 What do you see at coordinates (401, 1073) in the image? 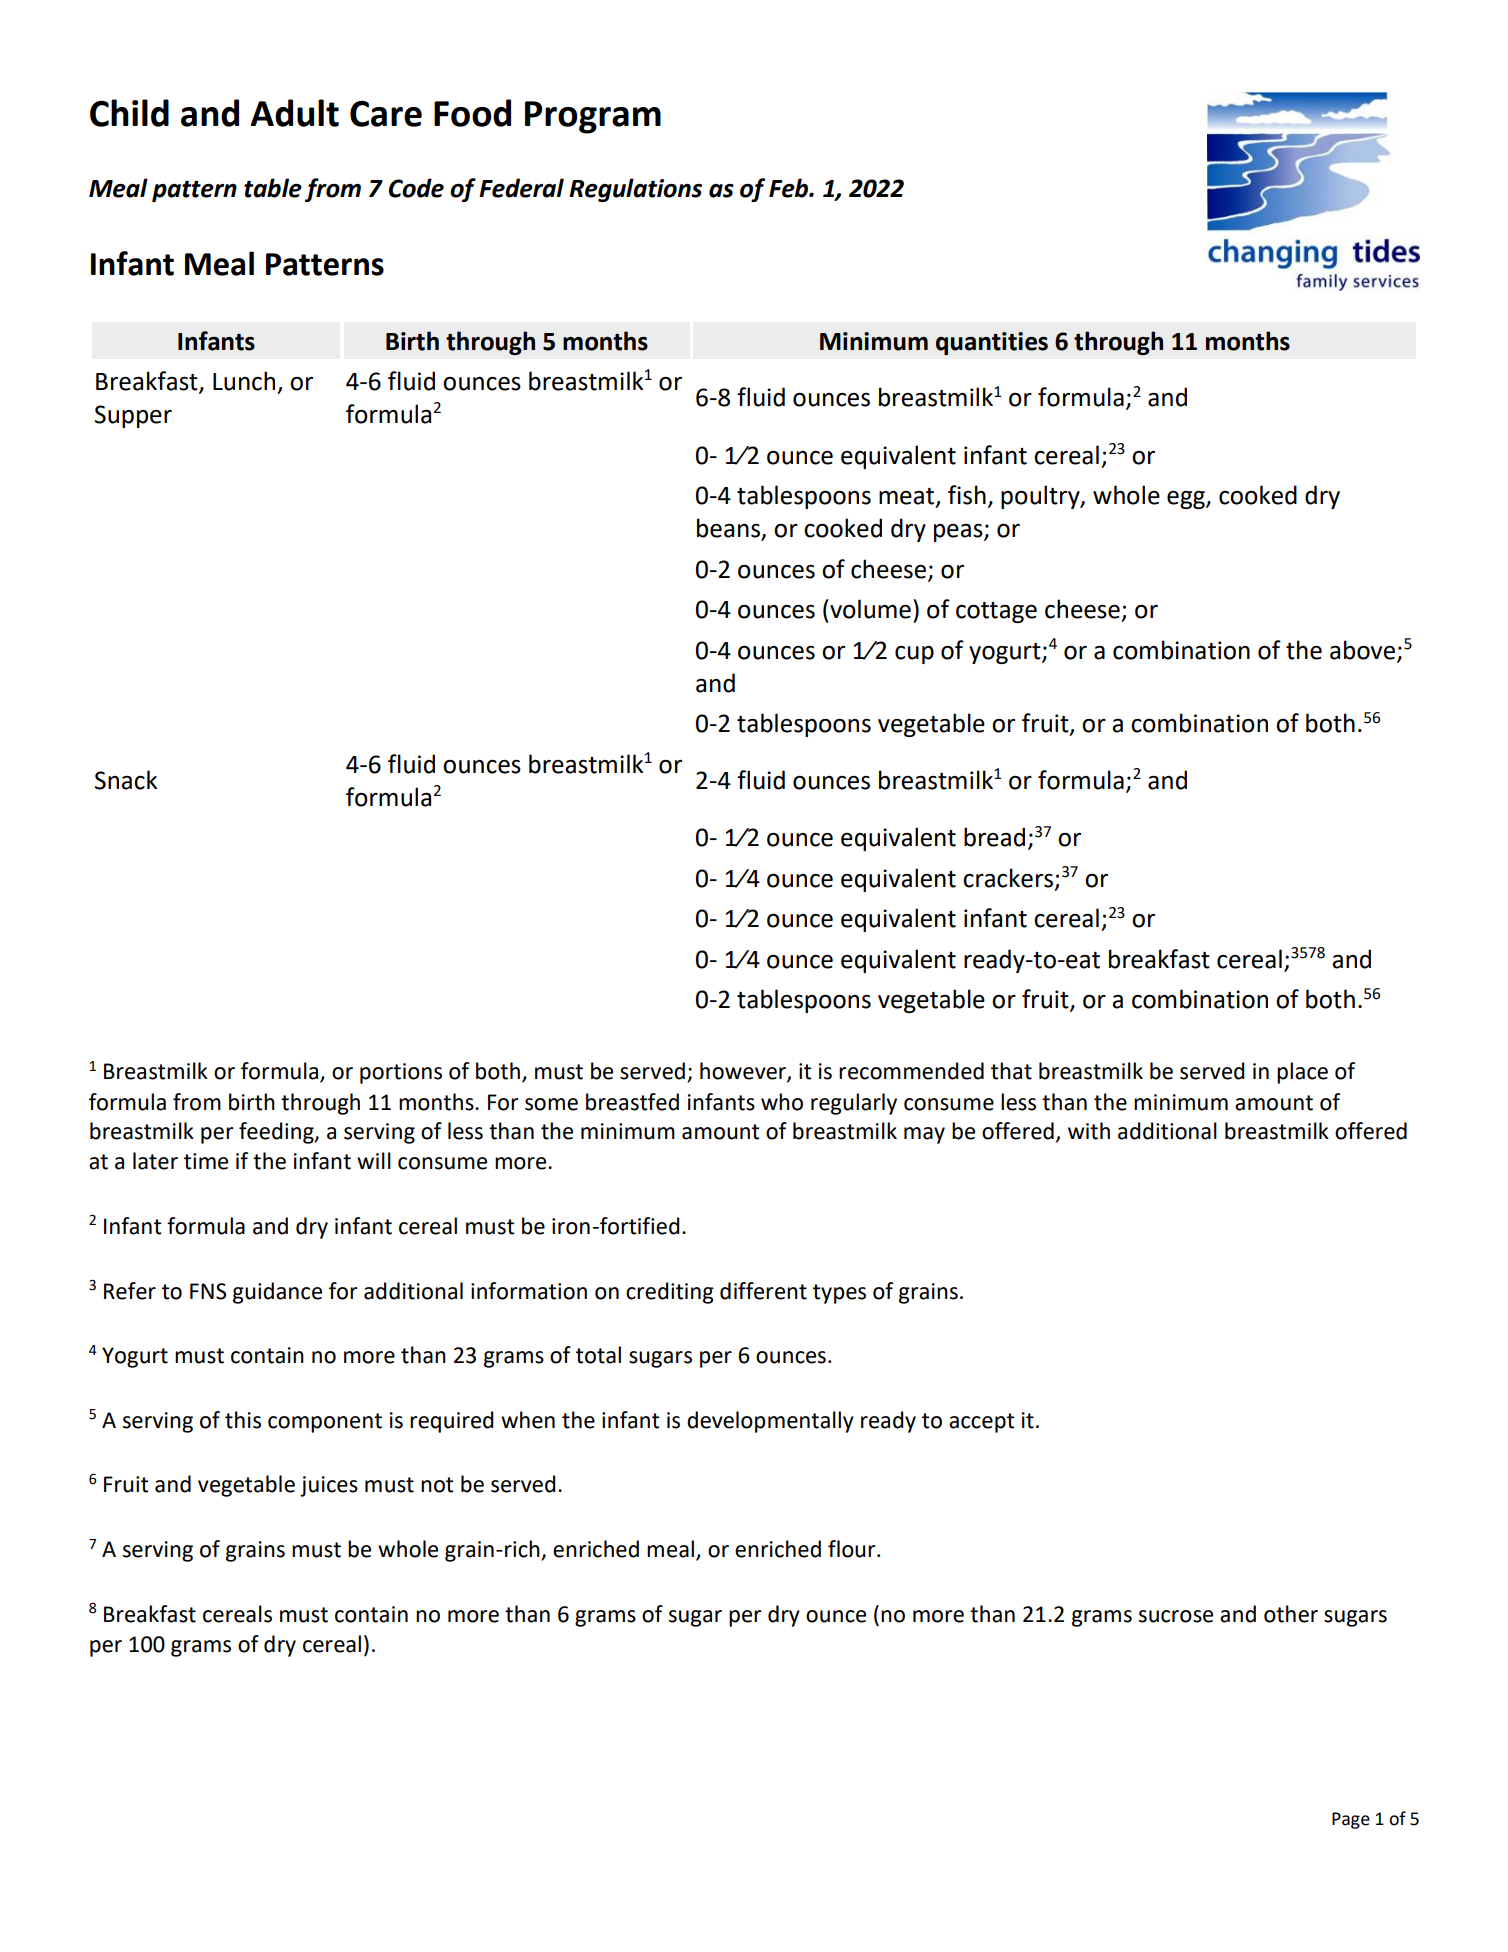
I see `portions` at bounding box center [401, 1073].
